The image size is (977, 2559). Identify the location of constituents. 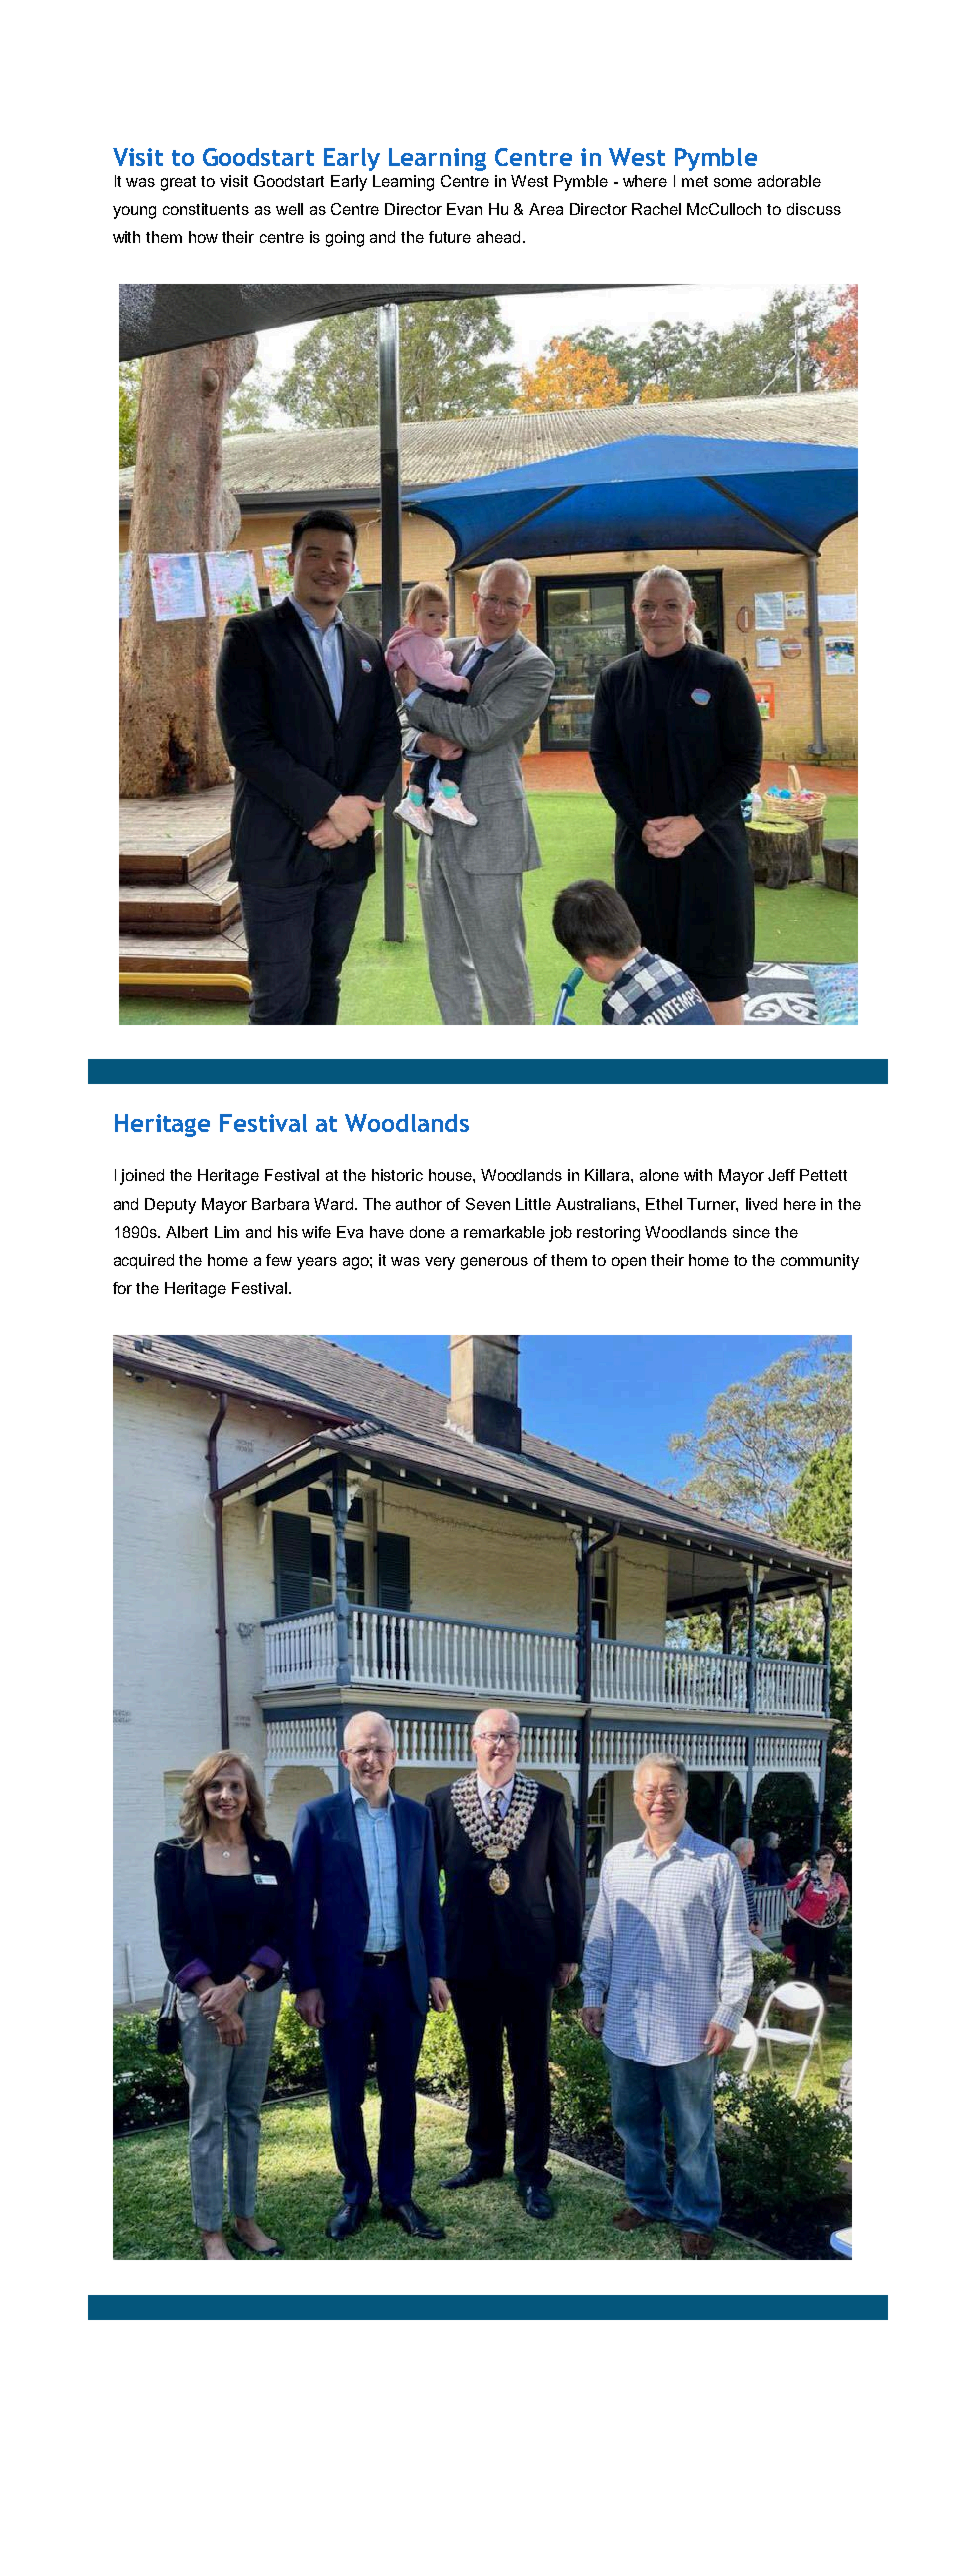
(206, 209).
